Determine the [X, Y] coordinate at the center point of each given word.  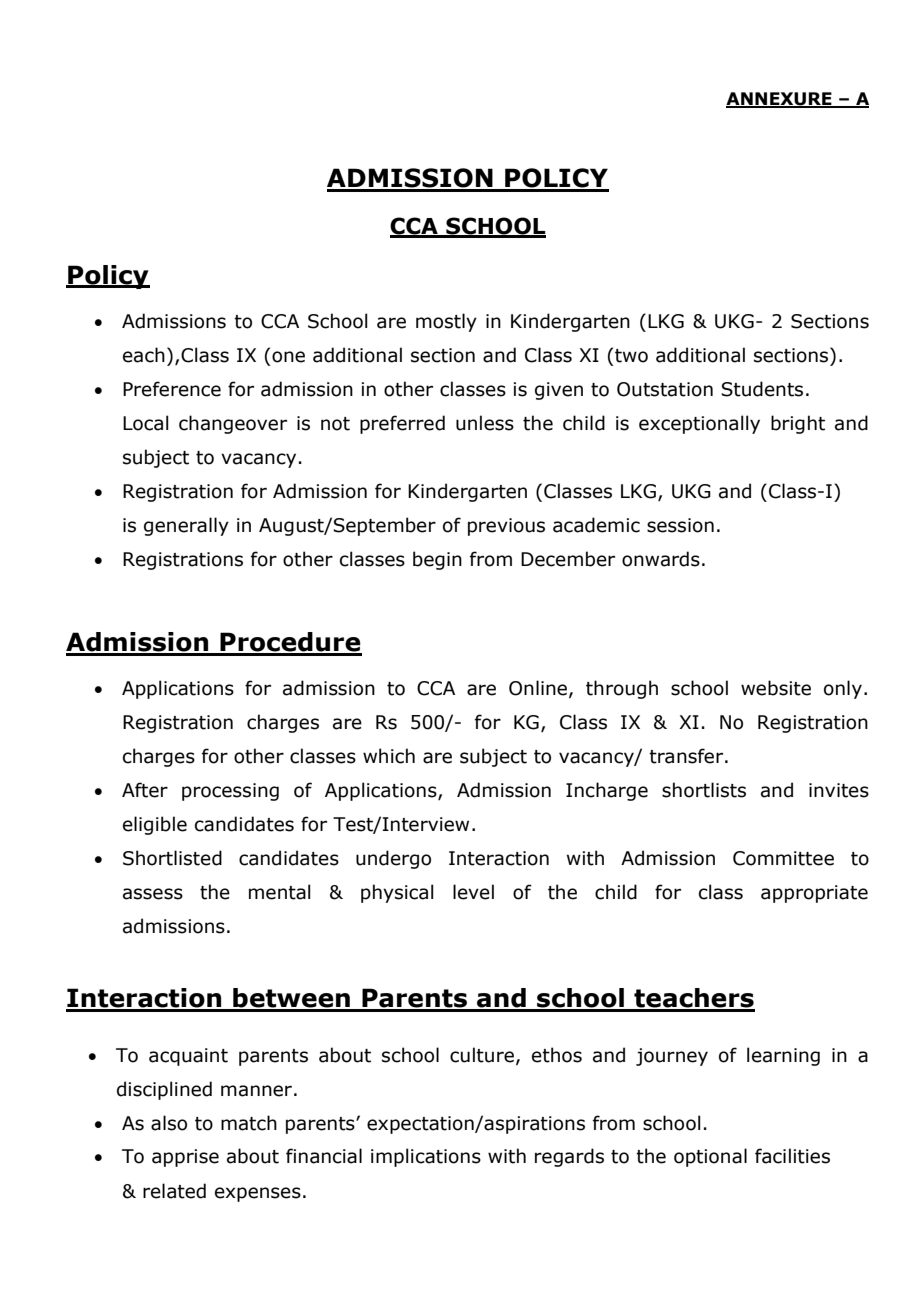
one [288, 357]
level [473, 892]
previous [506, 527]
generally [186, 526]
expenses [258, 1194]
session [680, 525]
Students [762, 389]
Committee [783, 858]
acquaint [188, 1057]
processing [230, 792]
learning [783, 1056]
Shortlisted [172, 858]
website [776, 688]
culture [482, 1055]
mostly [446, 322]
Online [538, 688]
